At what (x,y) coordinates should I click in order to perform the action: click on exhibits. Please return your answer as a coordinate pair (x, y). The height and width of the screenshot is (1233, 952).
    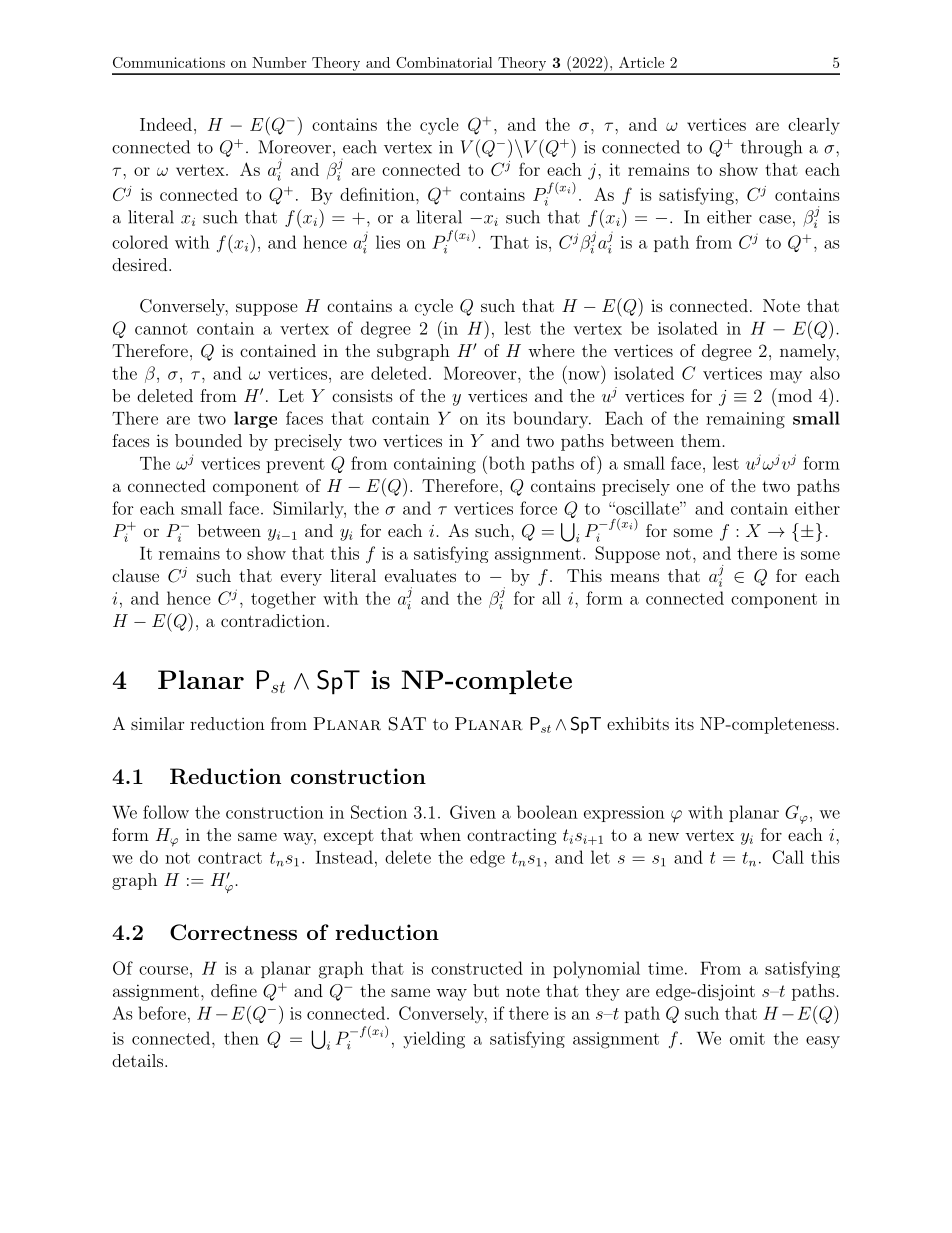
    Looking at the image, I should click on (638, 723).
